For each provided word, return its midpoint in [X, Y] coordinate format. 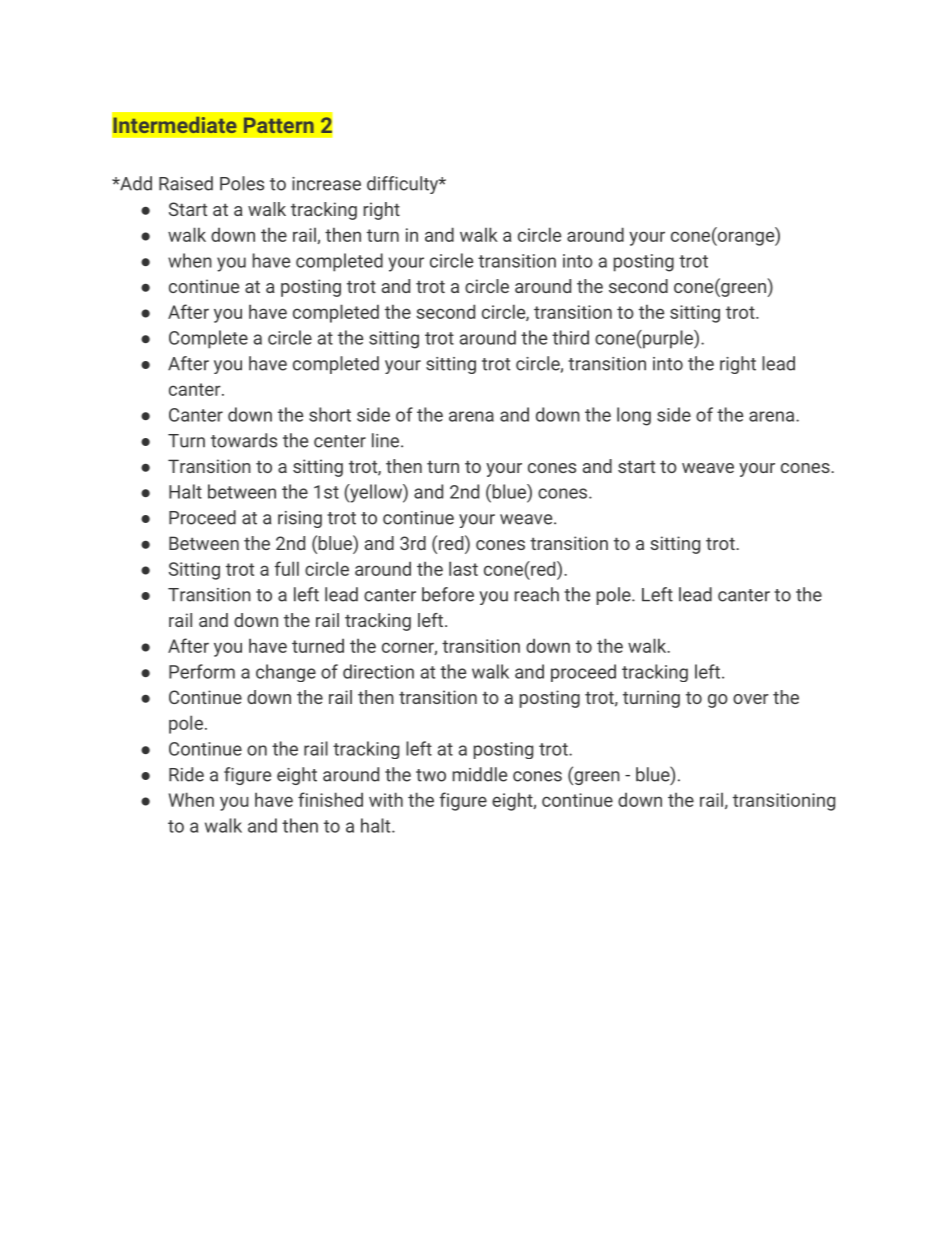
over [751, 699]
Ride [186, 774]
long [634, 416]
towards [244, 440]
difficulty [403, 185]
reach [537, 594]
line [385, 440]
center [340, 441]
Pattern [279, 125]
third [570, 337]
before [448, 594]
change [286, 673]
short [330, 414]
